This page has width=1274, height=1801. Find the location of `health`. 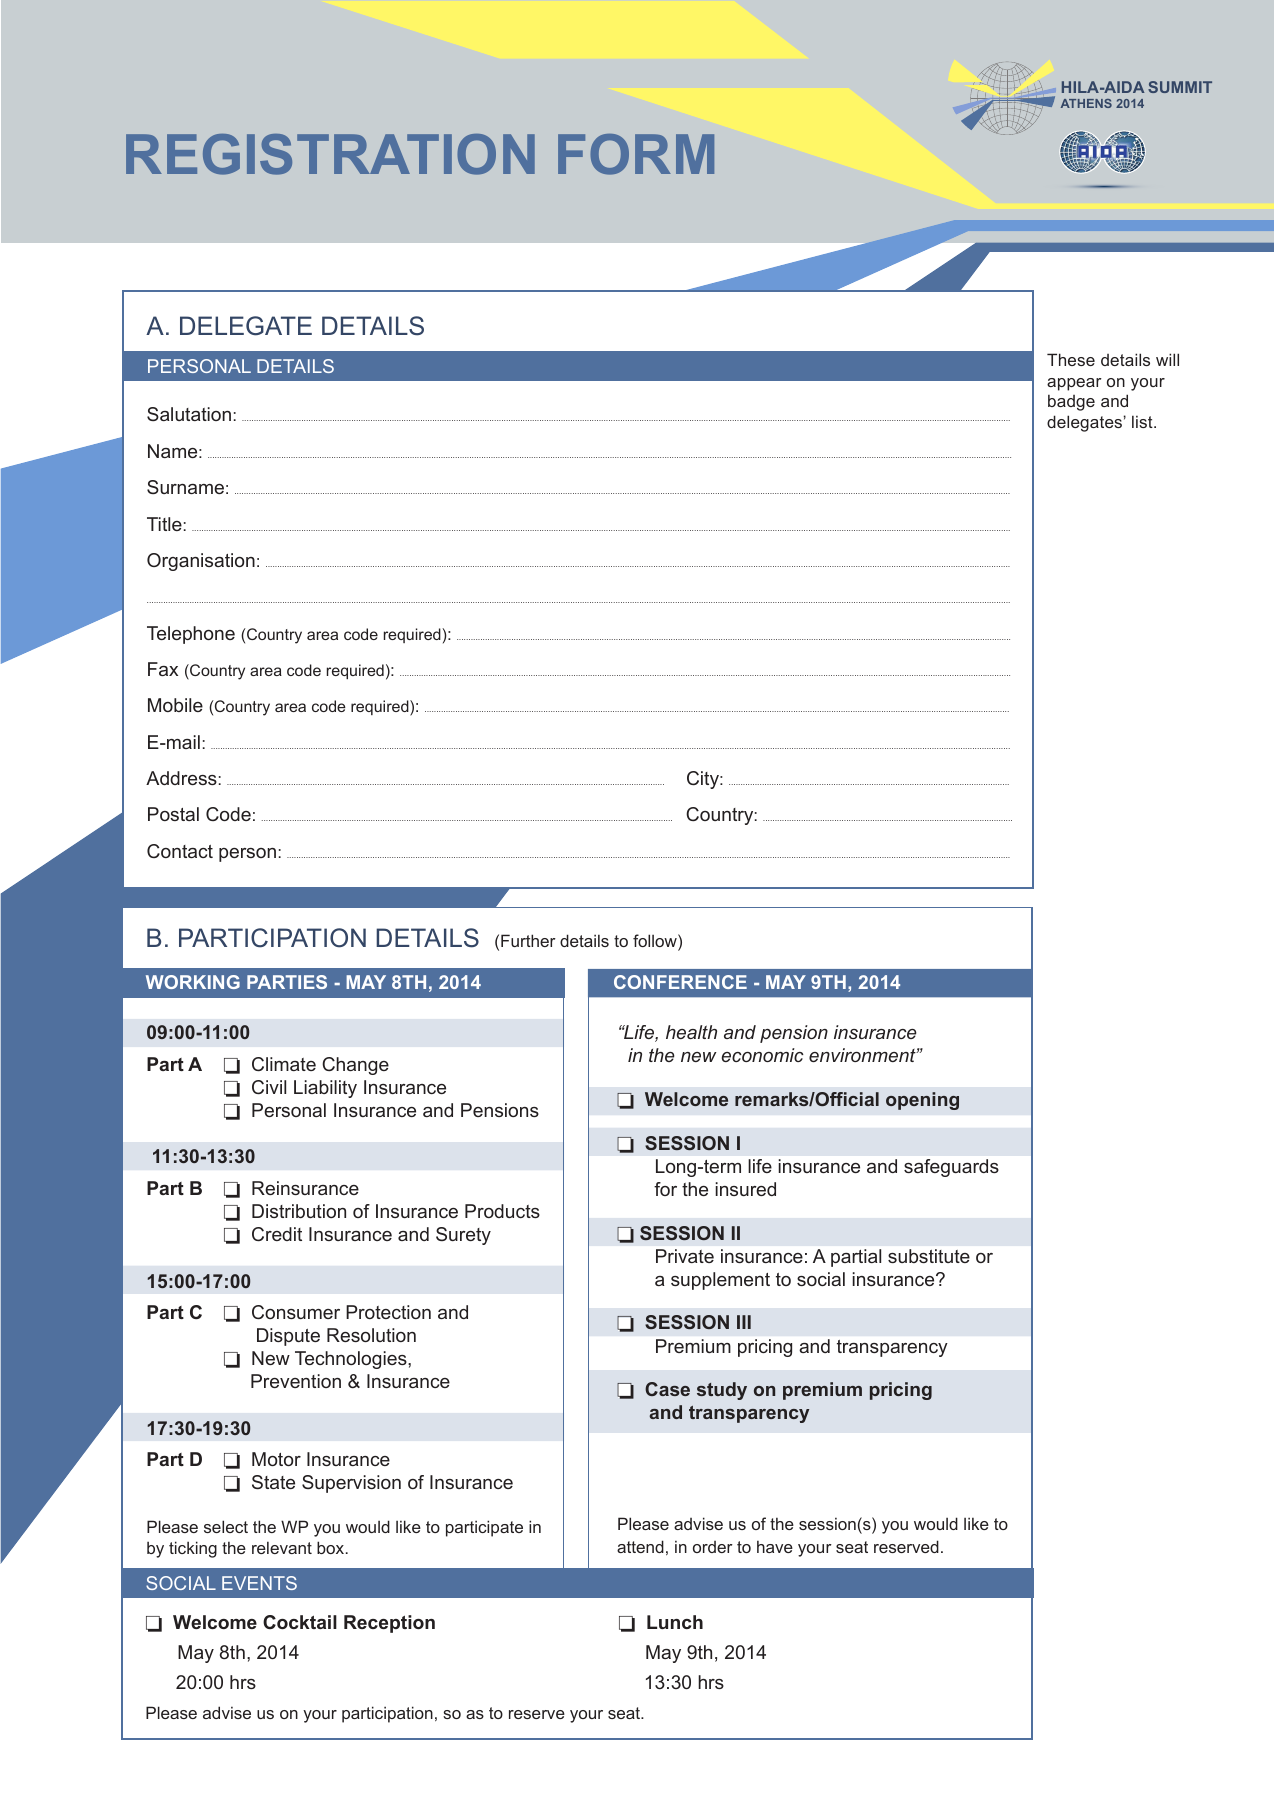

health is located at coordinates (691, 1032).
